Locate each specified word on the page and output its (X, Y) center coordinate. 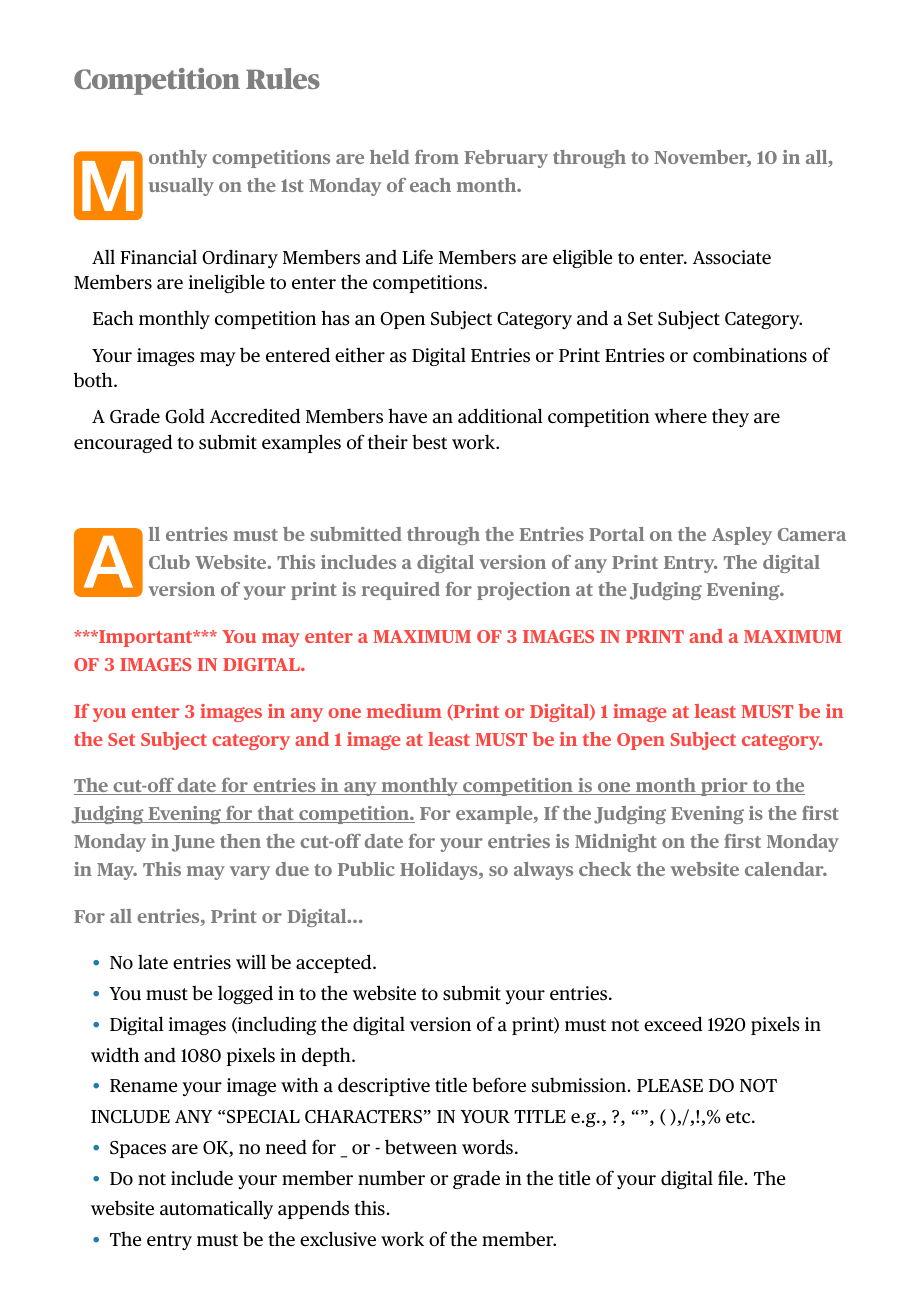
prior (724, 787)
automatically (216, 1209)
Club (169, 562)
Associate (732, 257)
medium (404, 711)
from (437, 157)
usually (181, 187)
